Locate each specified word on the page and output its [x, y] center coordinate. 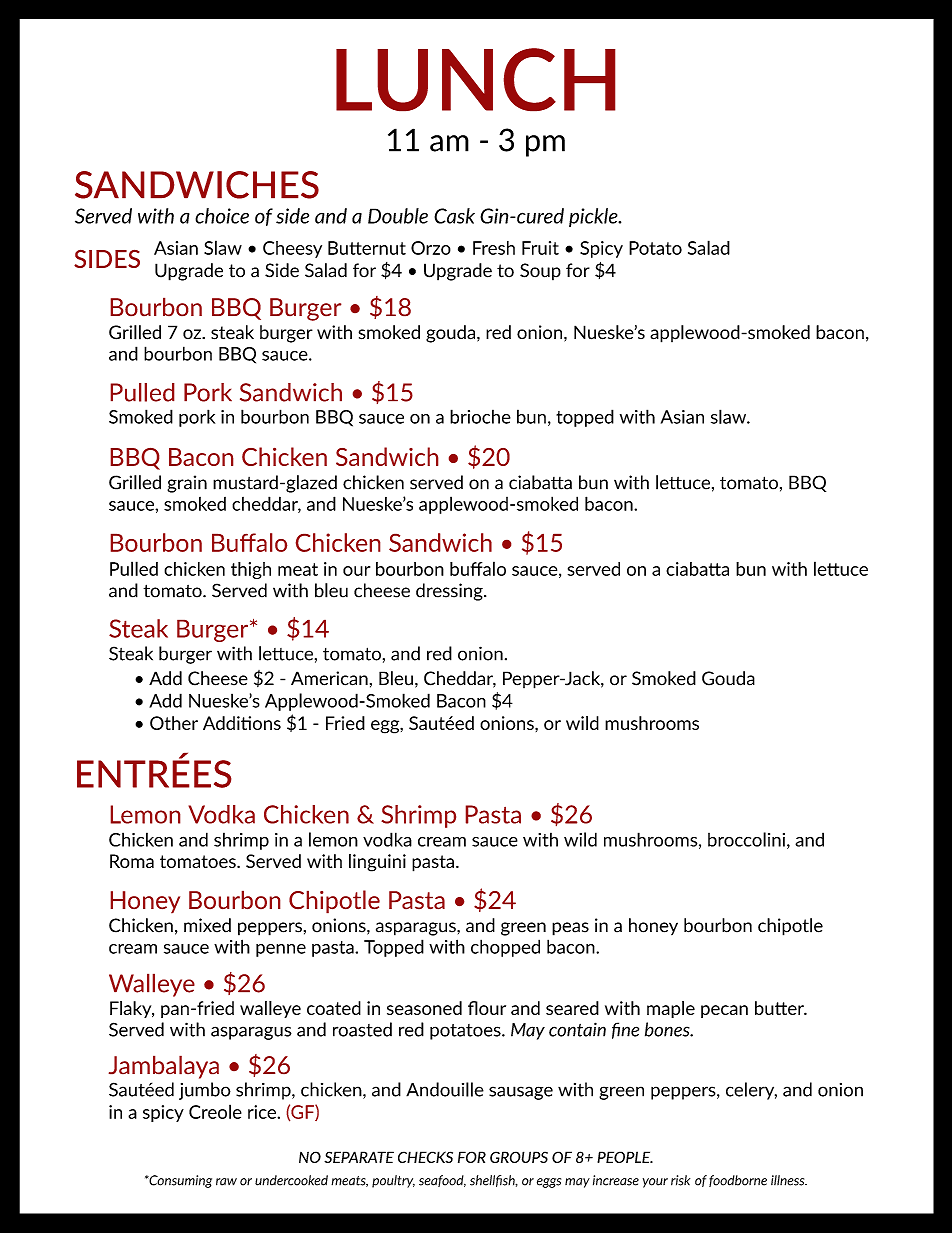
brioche [480, 416]
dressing [450, 592]
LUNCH [476, 80]
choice [222, 216]
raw [226, 1182]
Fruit [540, 248]
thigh [251, 570]
